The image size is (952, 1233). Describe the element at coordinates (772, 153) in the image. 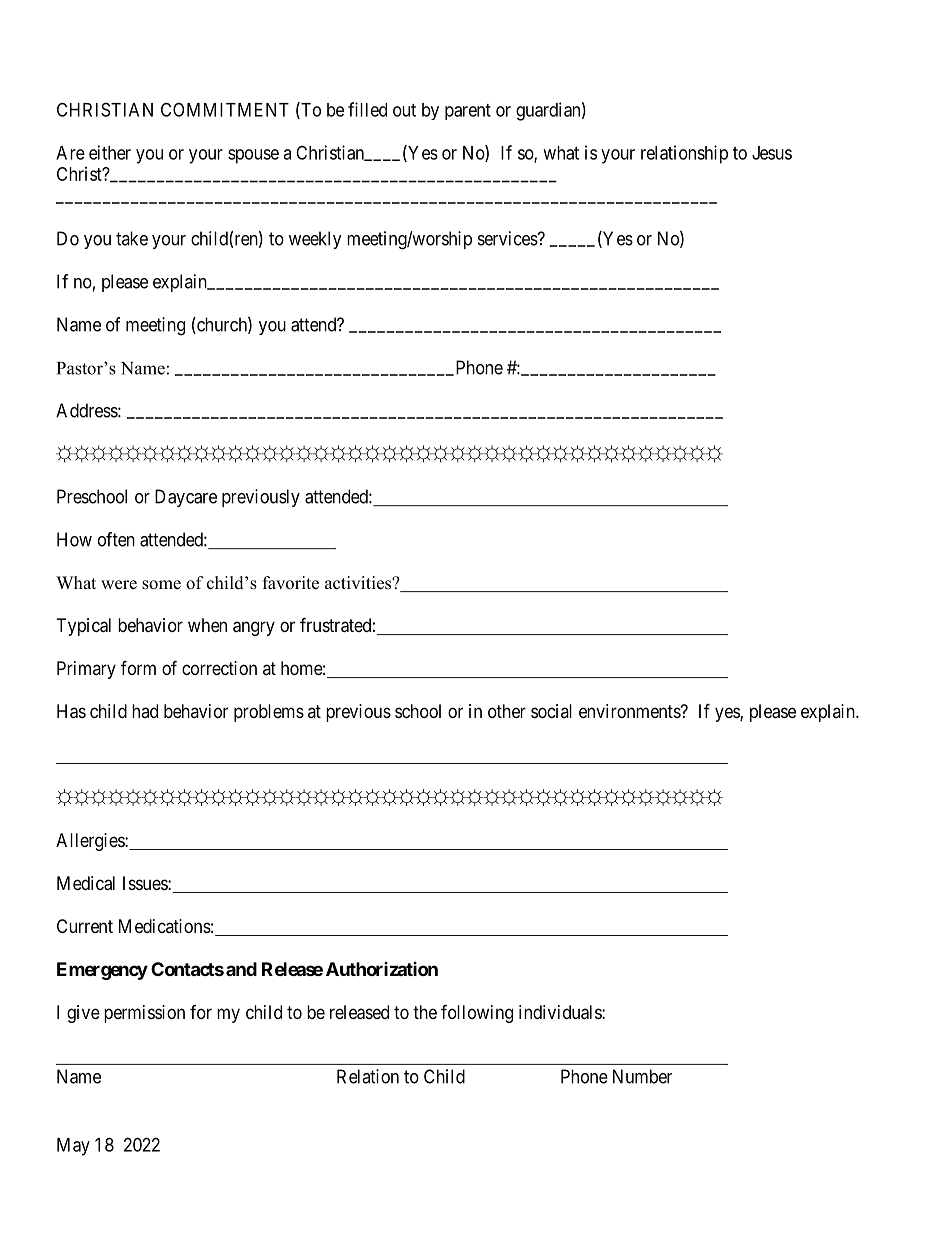

I see `Jesus` at that location.
